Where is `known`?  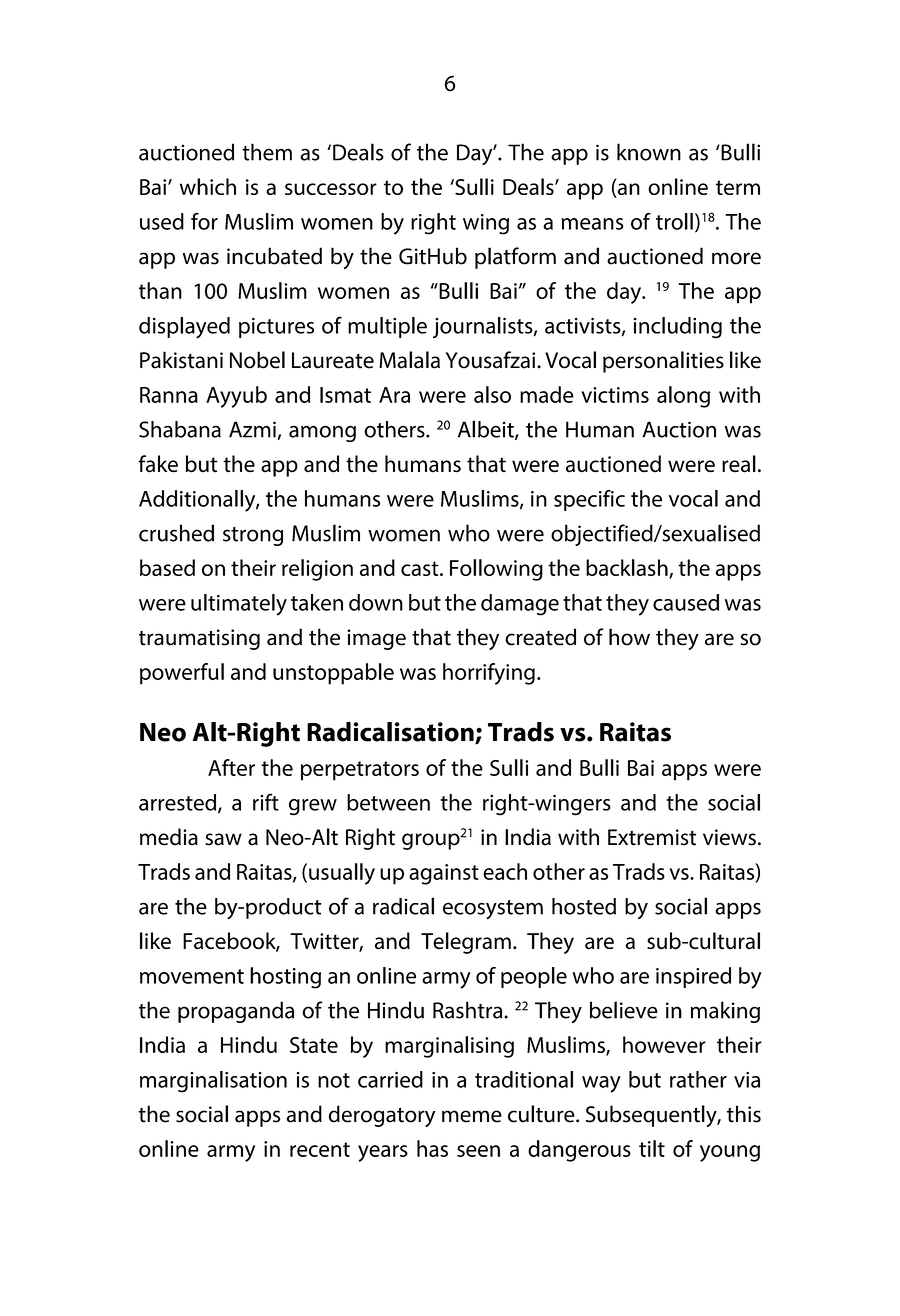 known is located at coordinates (649, 152).
